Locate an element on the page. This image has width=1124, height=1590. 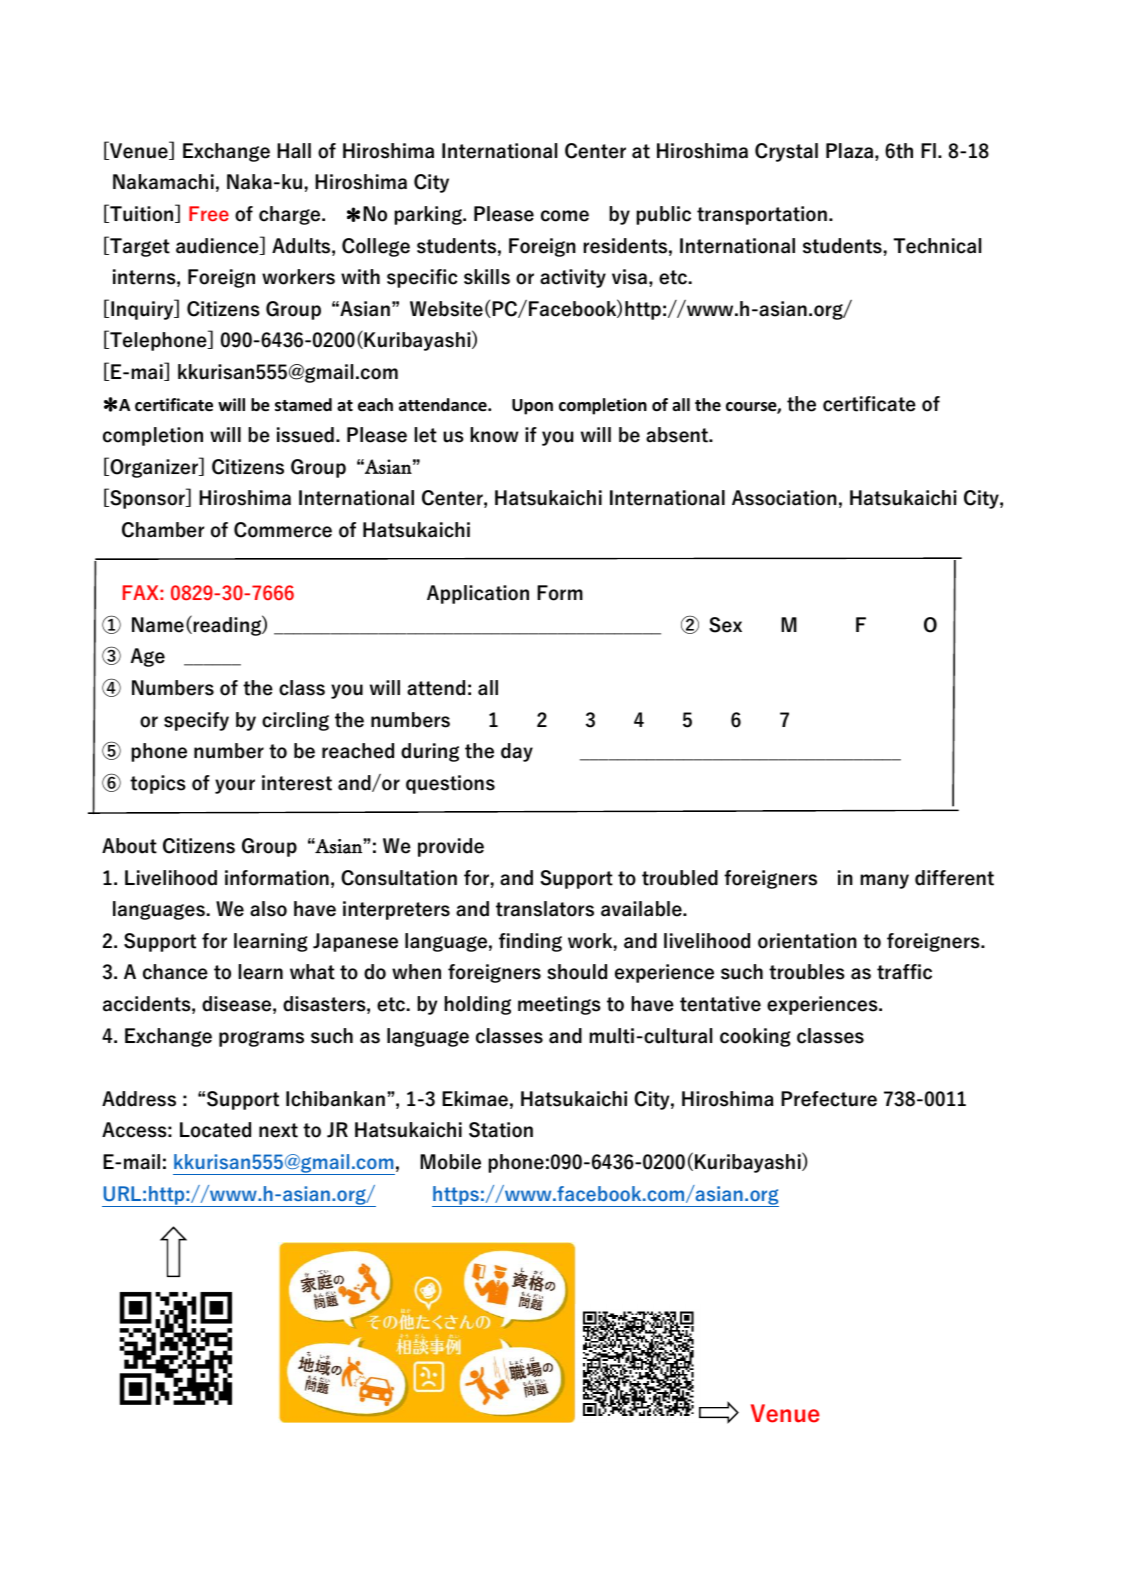
Application is located at coordinates (478, 594).
